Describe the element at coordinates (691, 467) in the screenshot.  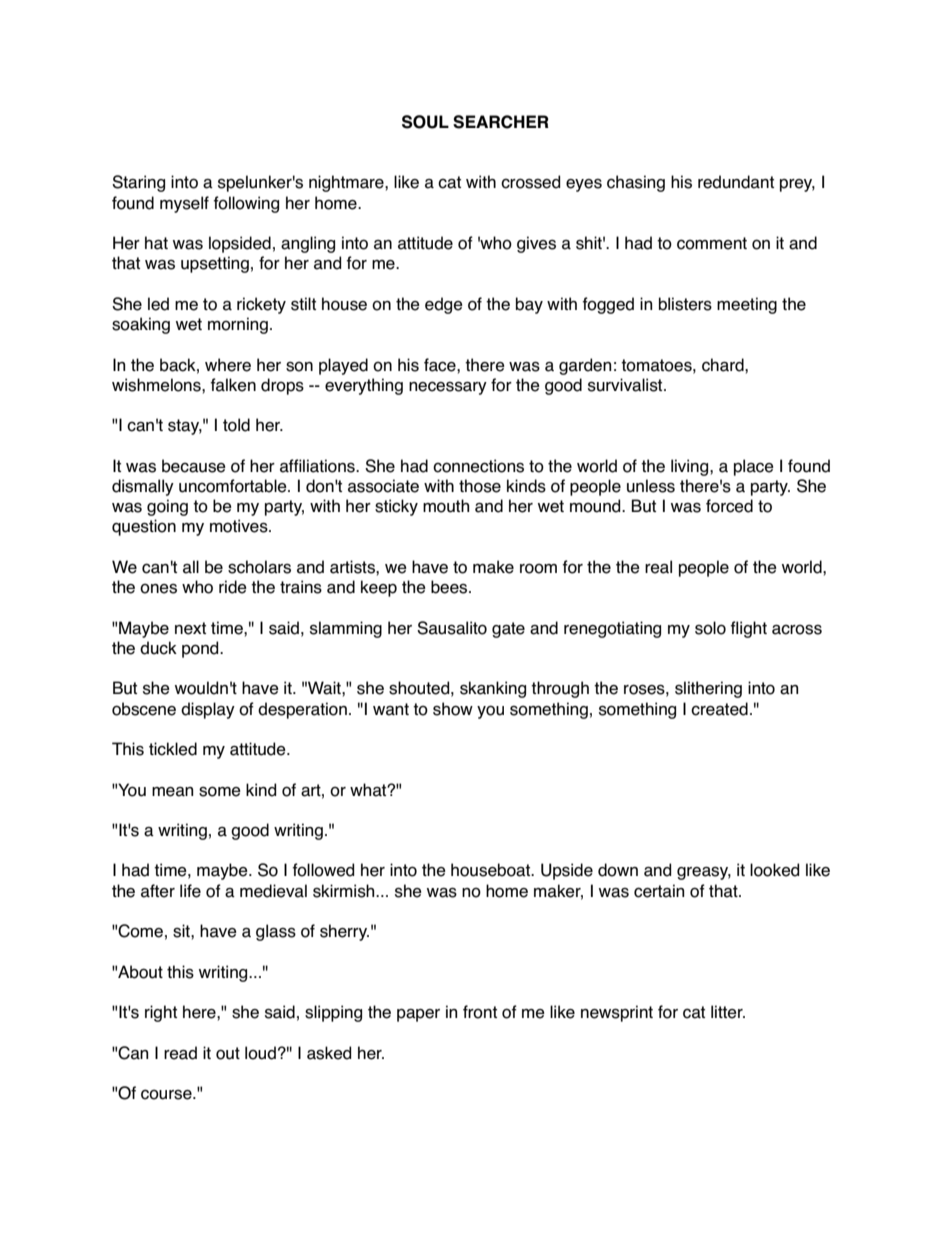
I see `living` at that location.
